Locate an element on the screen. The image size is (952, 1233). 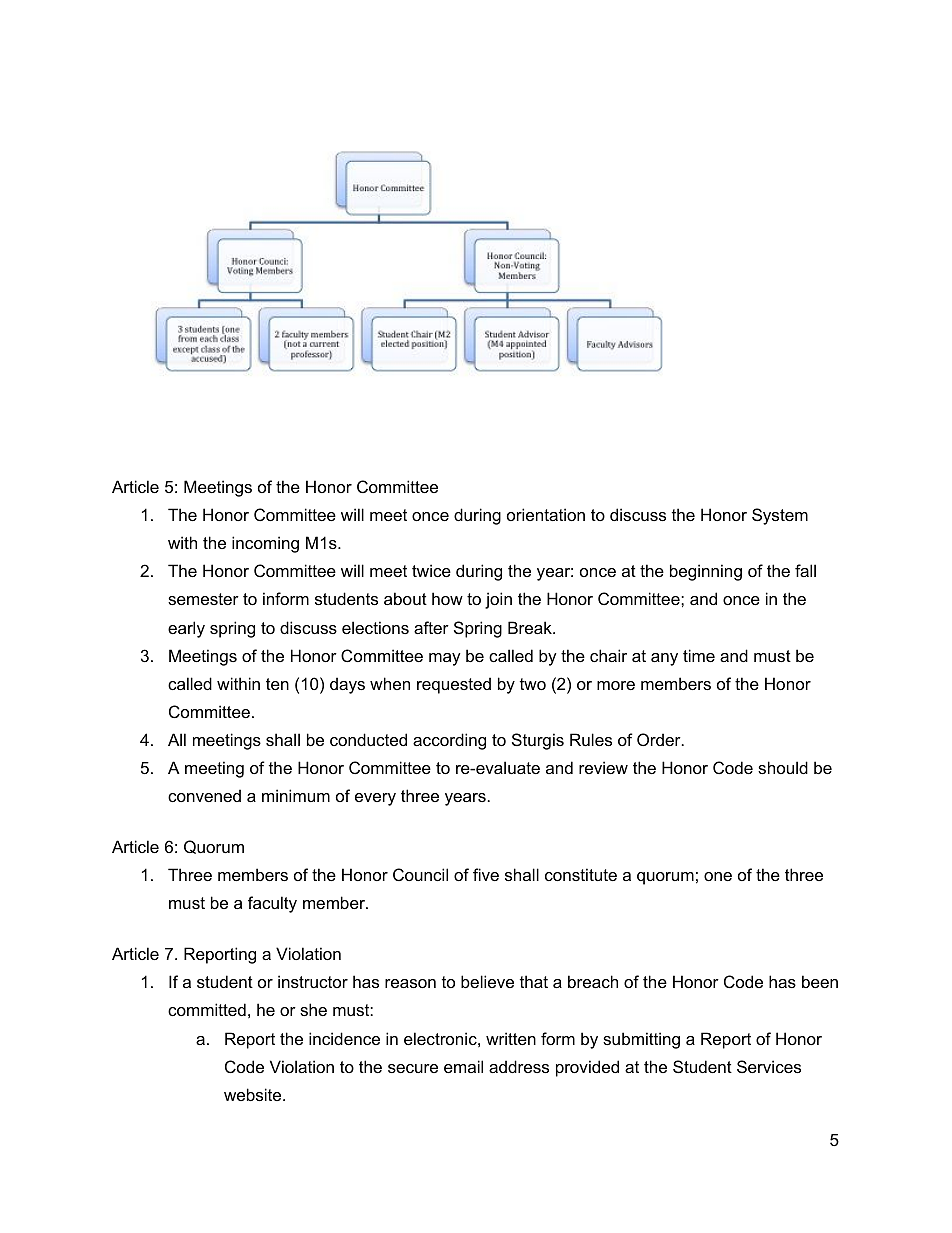
days is located at coordinates (347, 685).
